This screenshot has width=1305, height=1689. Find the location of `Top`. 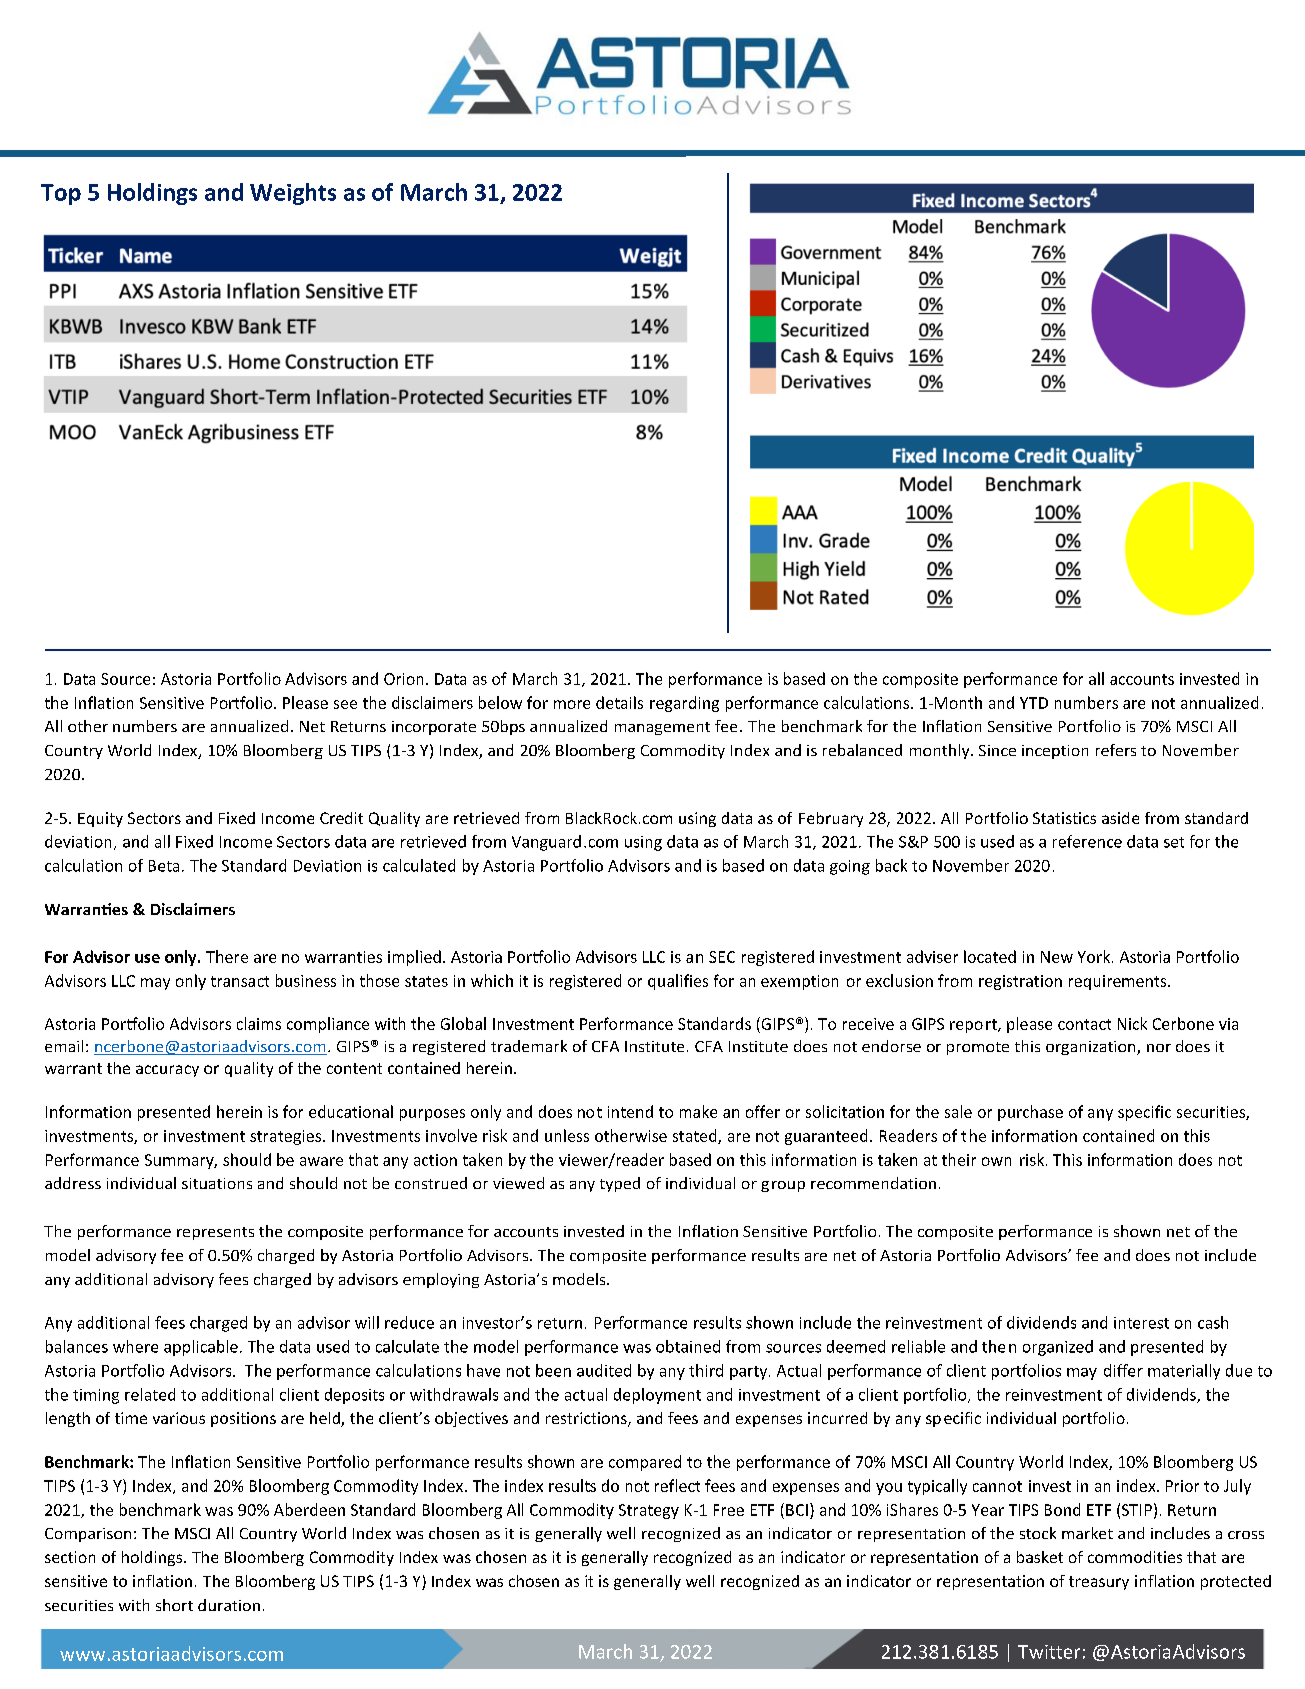

Top is located at coordinates (61, 194).
